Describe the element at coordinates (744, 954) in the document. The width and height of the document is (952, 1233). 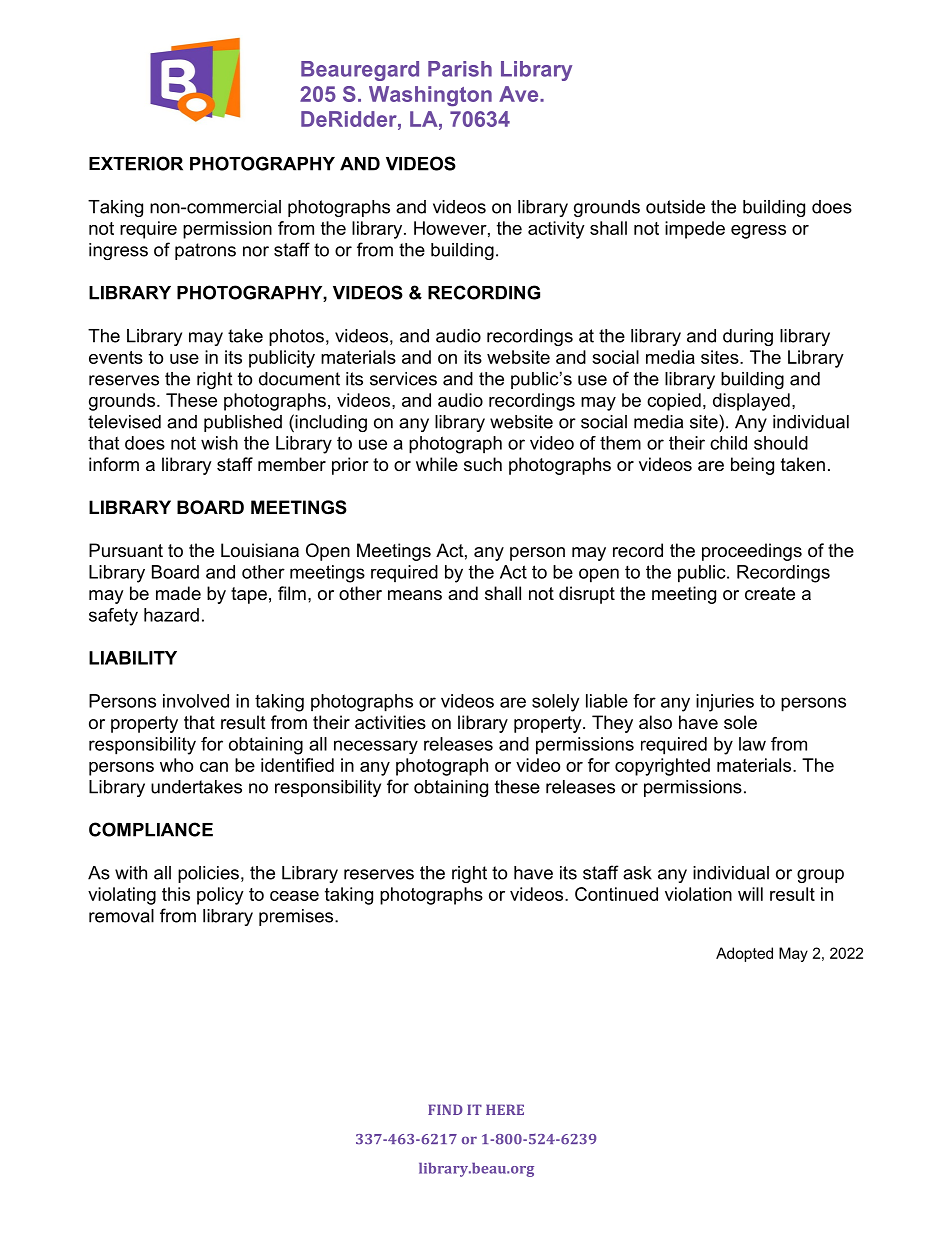
I see `Adopted` at that location.
